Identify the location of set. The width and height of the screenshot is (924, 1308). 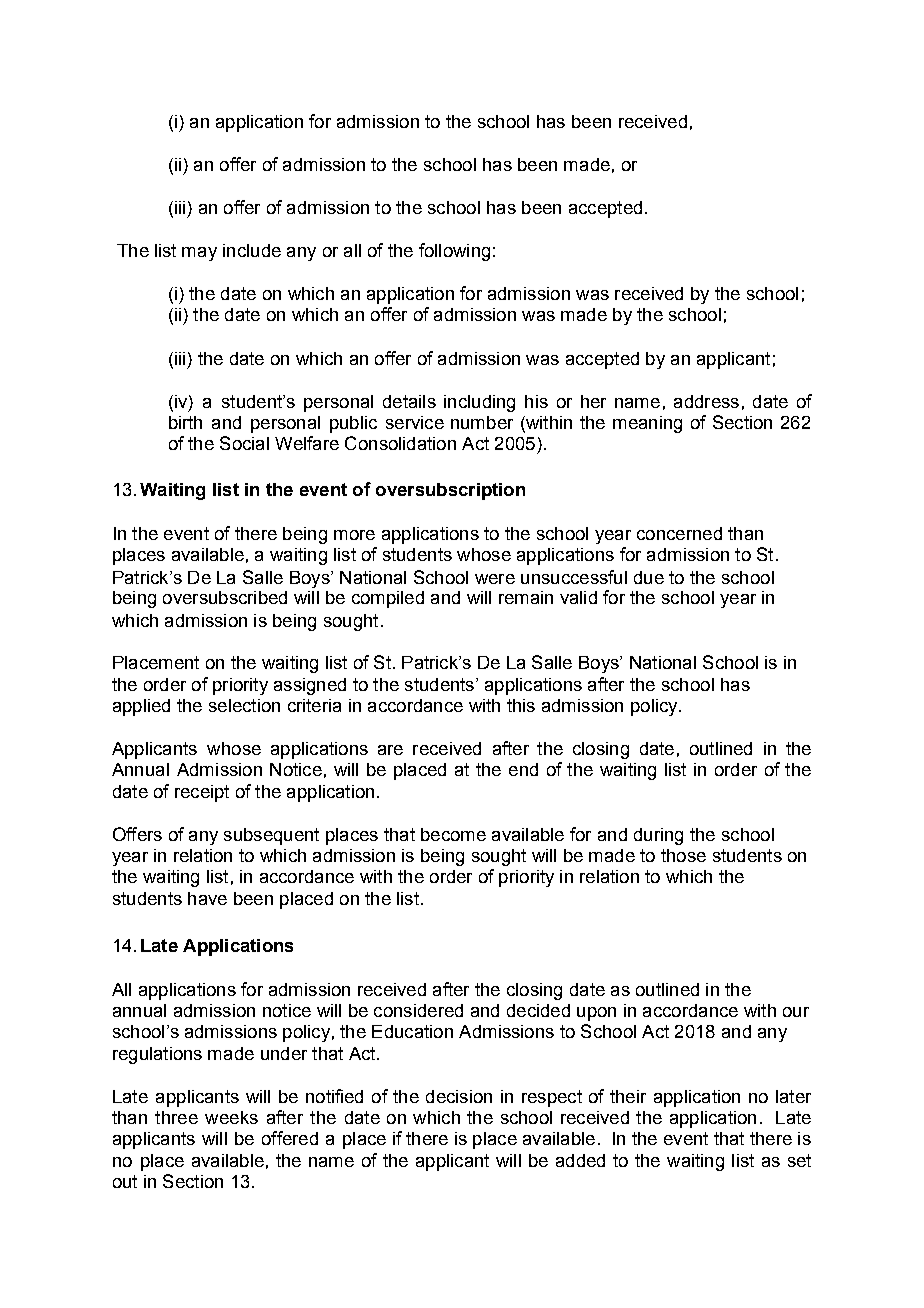
(799, 1160).
